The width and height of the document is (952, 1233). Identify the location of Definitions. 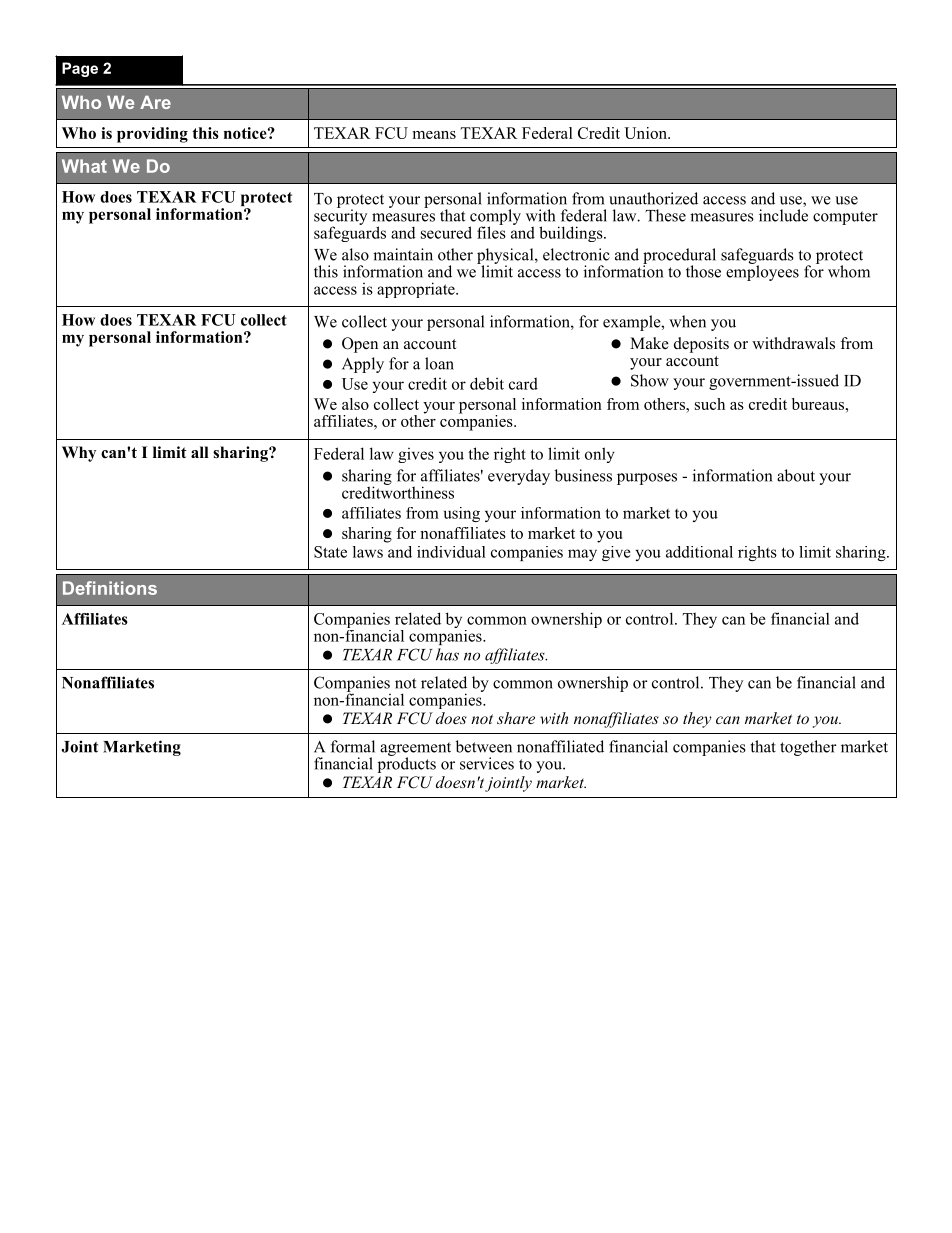
(110, 588).
